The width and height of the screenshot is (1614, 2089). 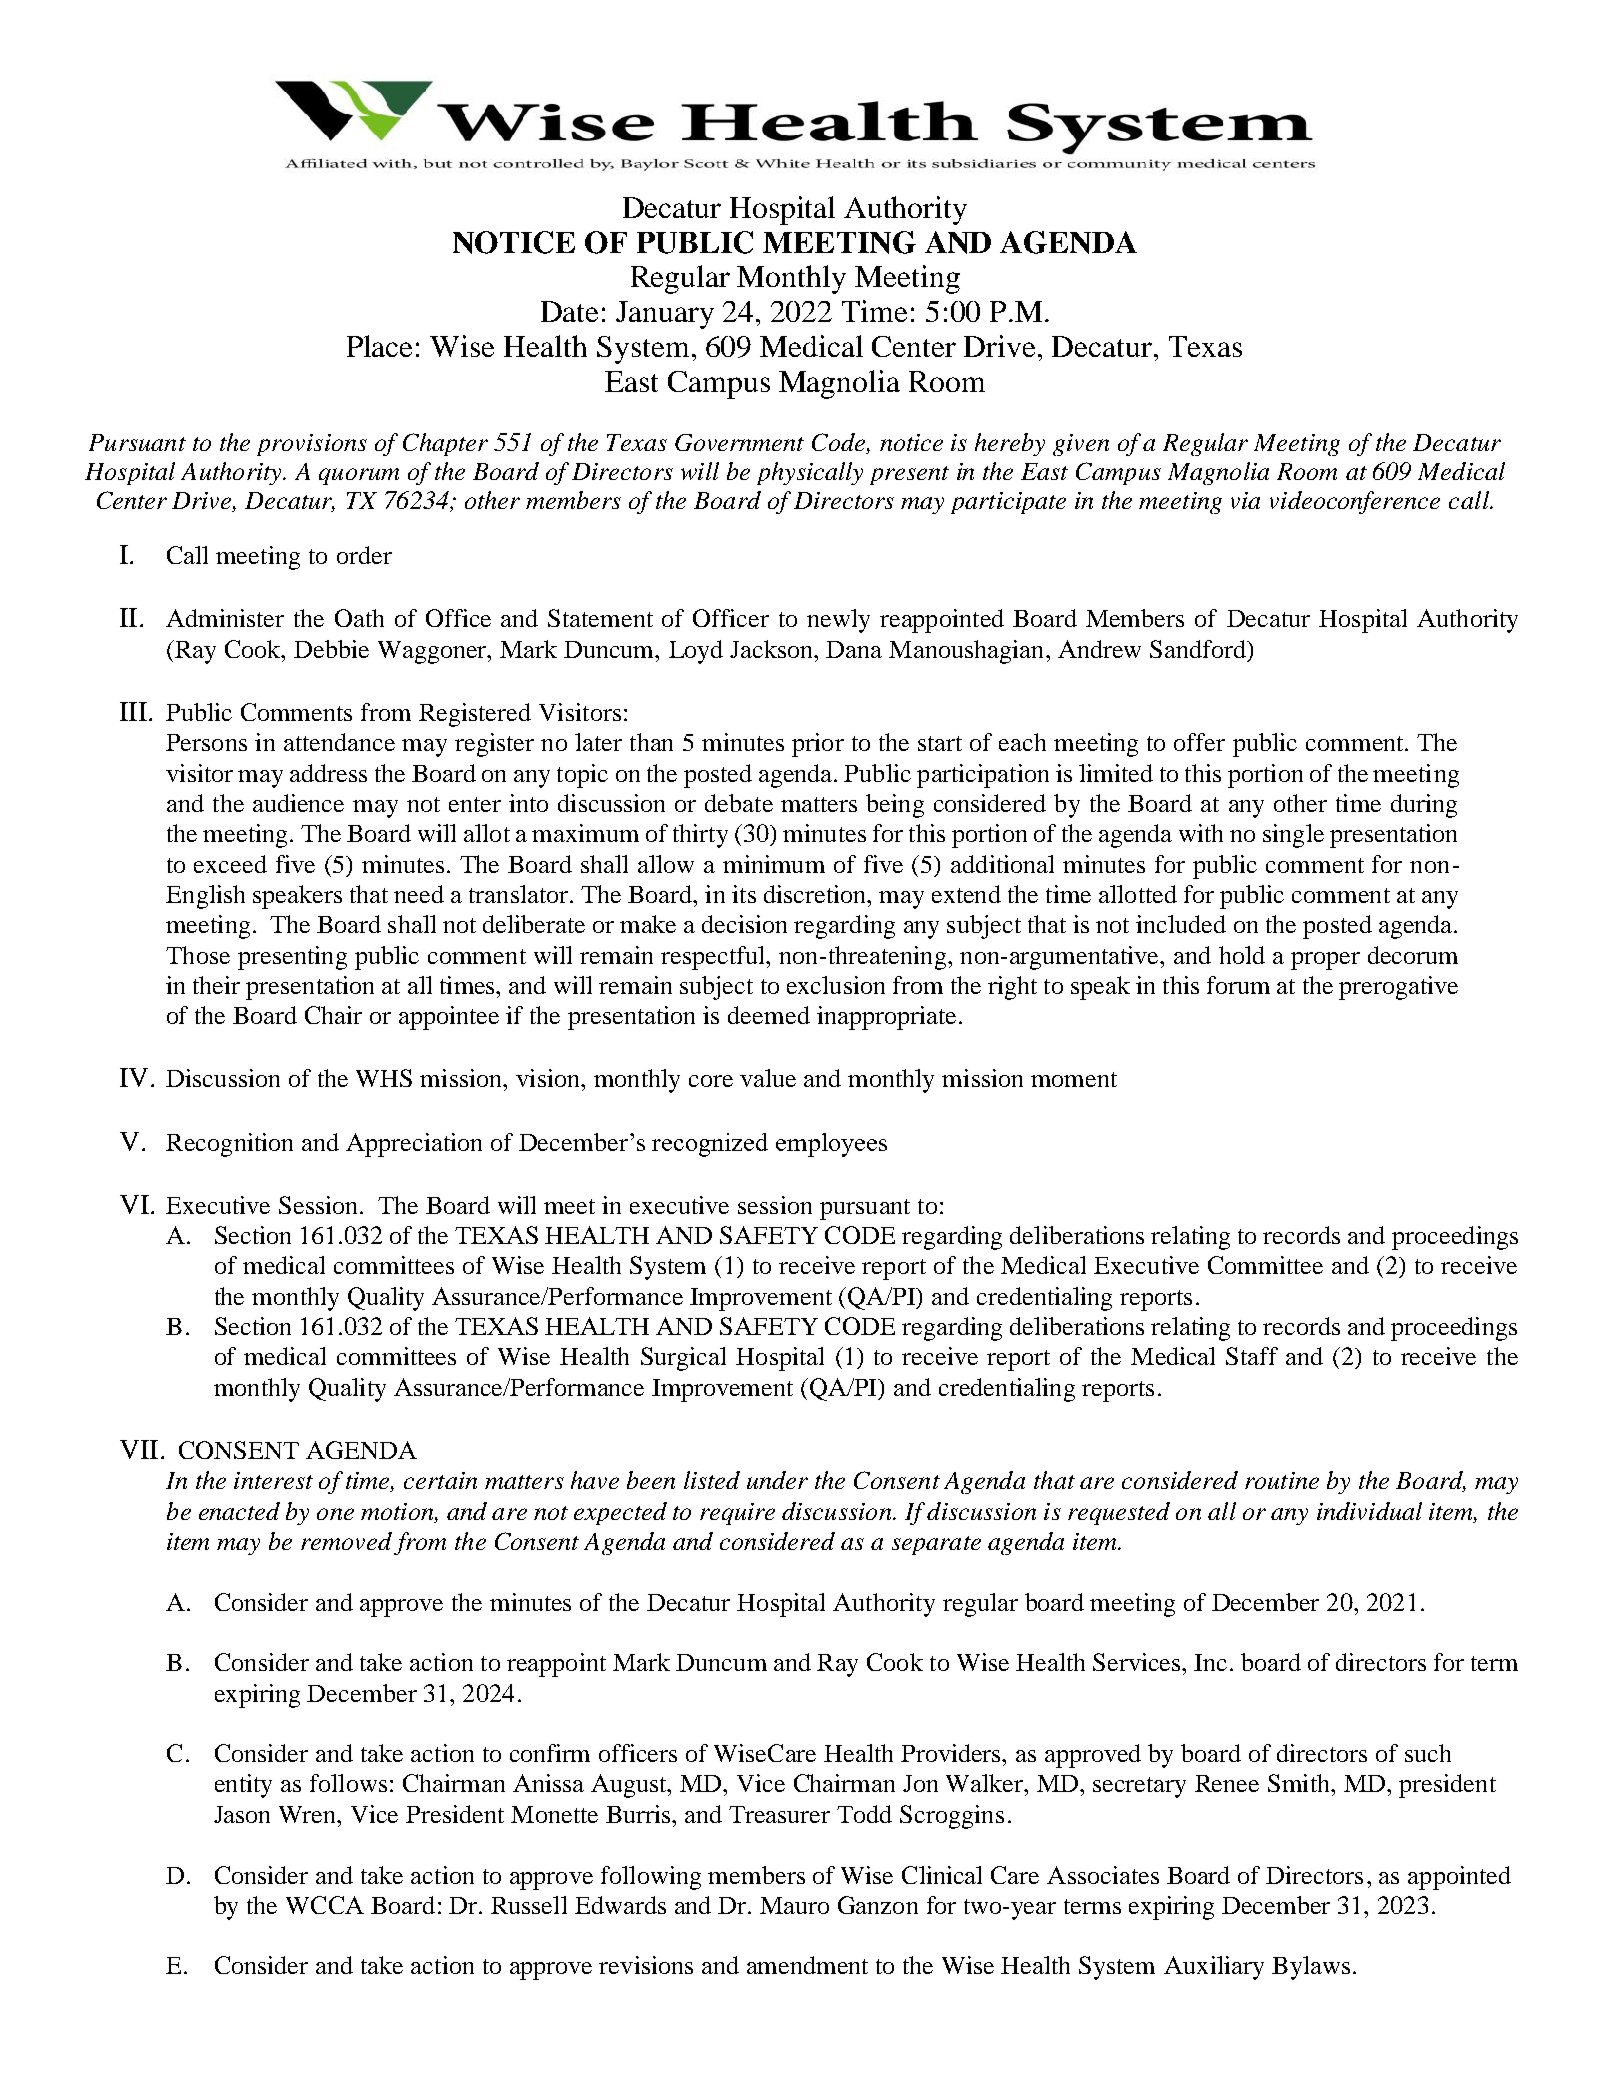 What do you see at coordinates (1245, 500) in the screenshot?
I see `via` at bounding box center [1245, 500].
